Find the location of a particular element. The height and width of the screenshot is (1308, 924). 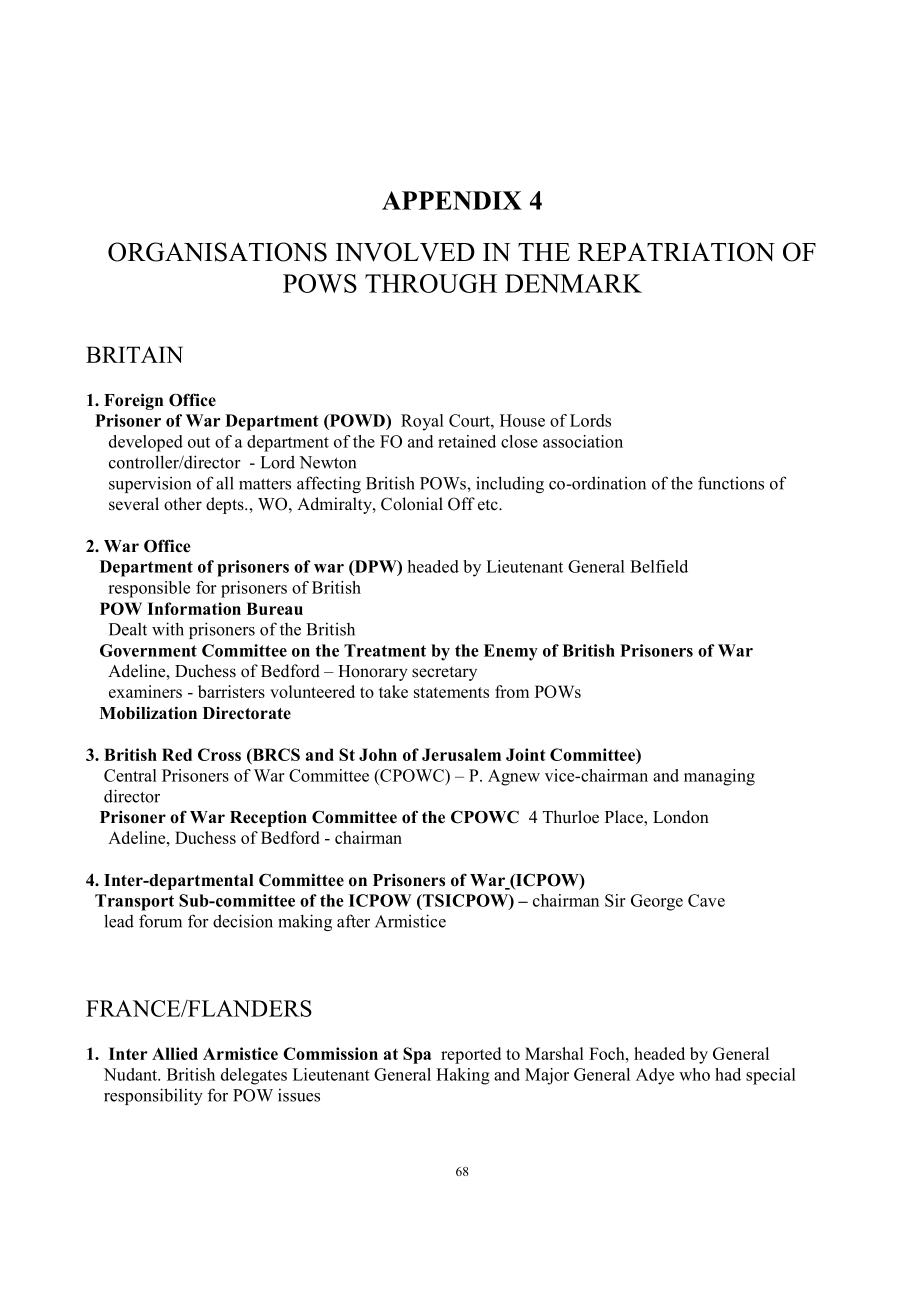

Belfield is located at coordinates (659, 566).
